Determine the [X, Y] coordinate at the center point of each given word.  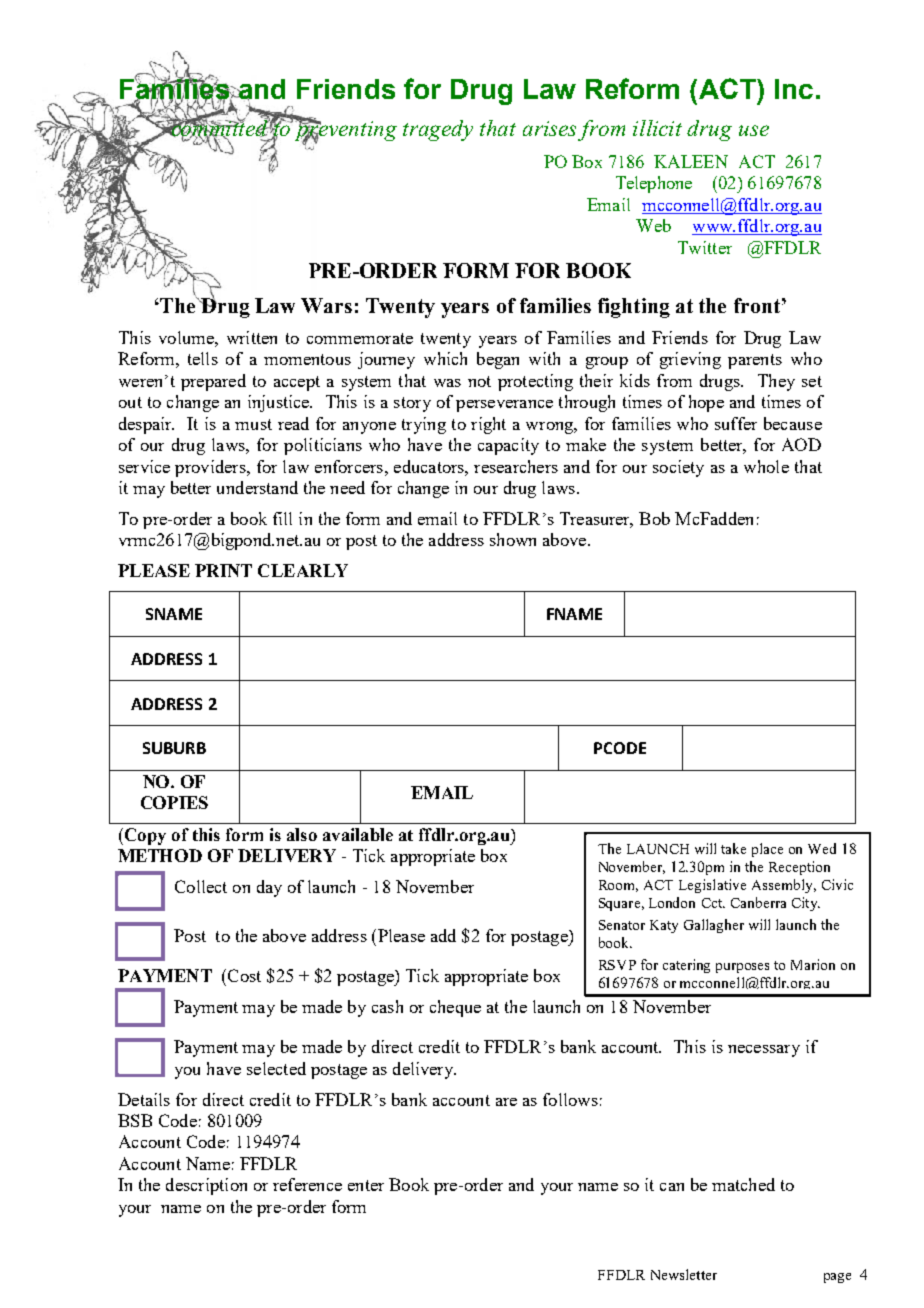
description [206, 1186]
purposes [742, 968]
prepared [213, 382]
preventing [346, 131]
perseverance [504, 406]
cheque [455, 1008]
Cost [244, 975]
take [733, 848]
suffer [736, 423]
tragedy [438, 130]
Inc [794, 89]
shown [513, 539]
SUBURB [174, 748]
